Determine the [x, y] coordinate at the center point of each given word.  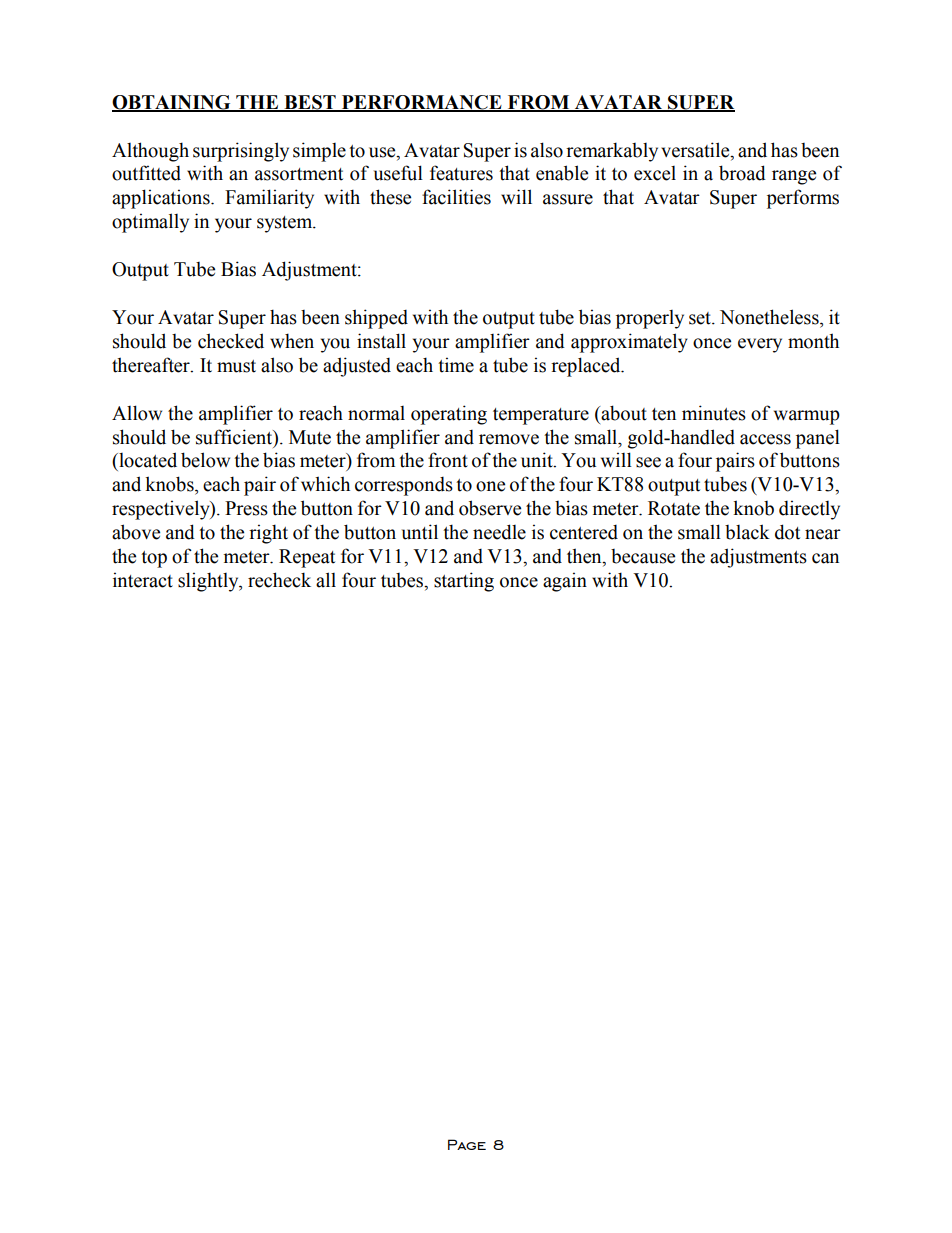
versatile [696, 150]
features [461, 173]
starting [464, 582]
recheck [279, 580]
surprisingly [241, 152]
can [825, 558]
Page [467, 1144]
